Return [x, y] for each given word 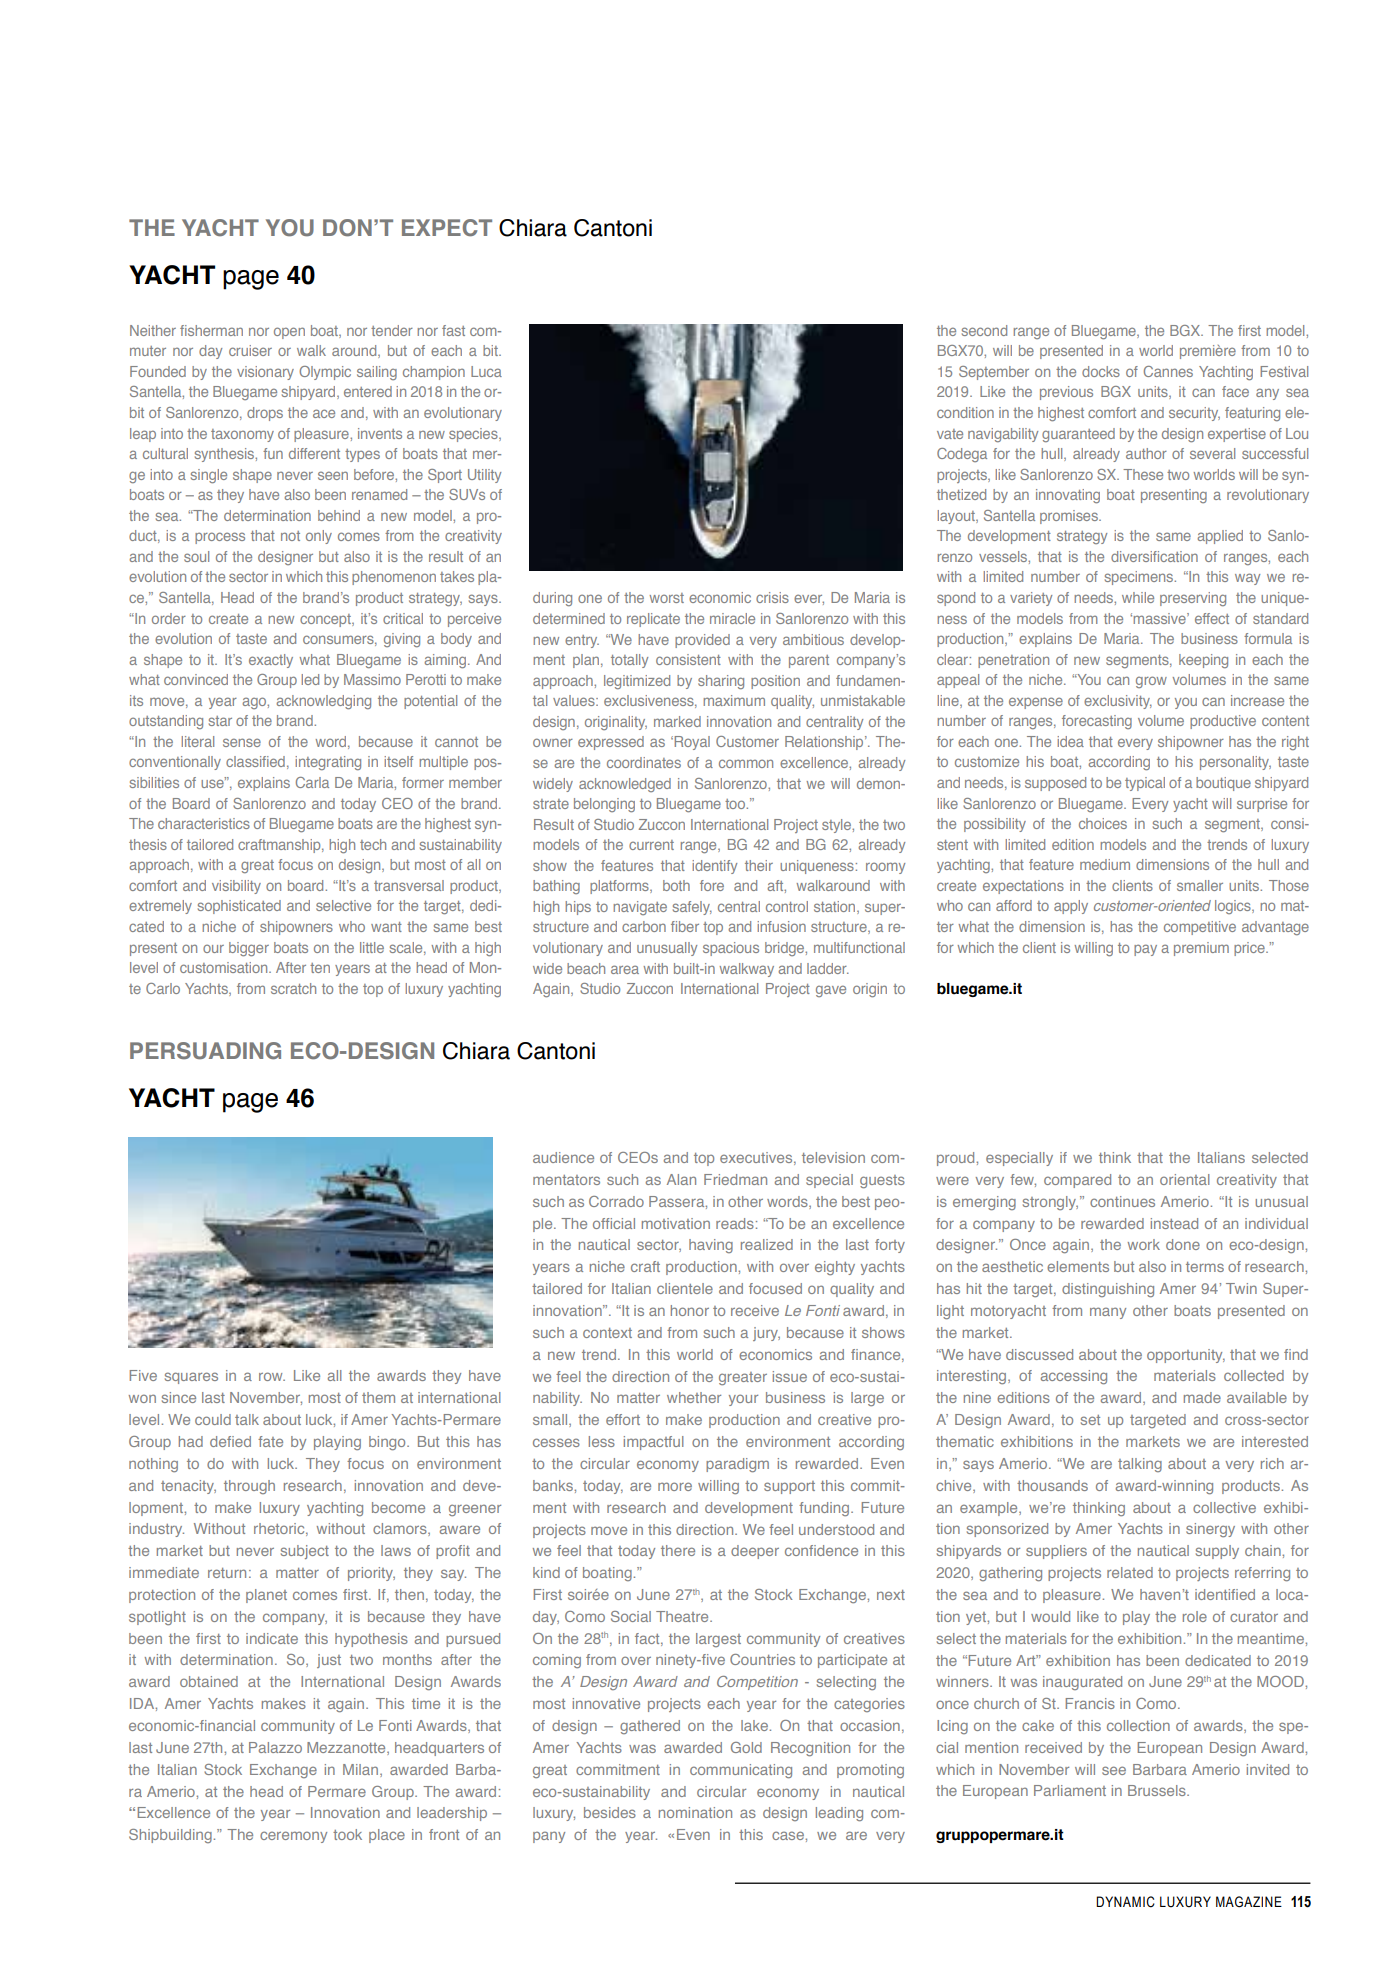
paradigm [737, 1465]
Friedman [735, 1179]
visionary [265, 373]
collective [1224, 1507]
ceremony [293, 1837]
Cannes [1168, 371]
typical [1145, 784]
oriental [1185, 1179]
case [789, 1835]
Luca [486, 371]
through [249, 1487]
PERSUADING [205, 1051]
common [746, 763]
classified [255, 761]
